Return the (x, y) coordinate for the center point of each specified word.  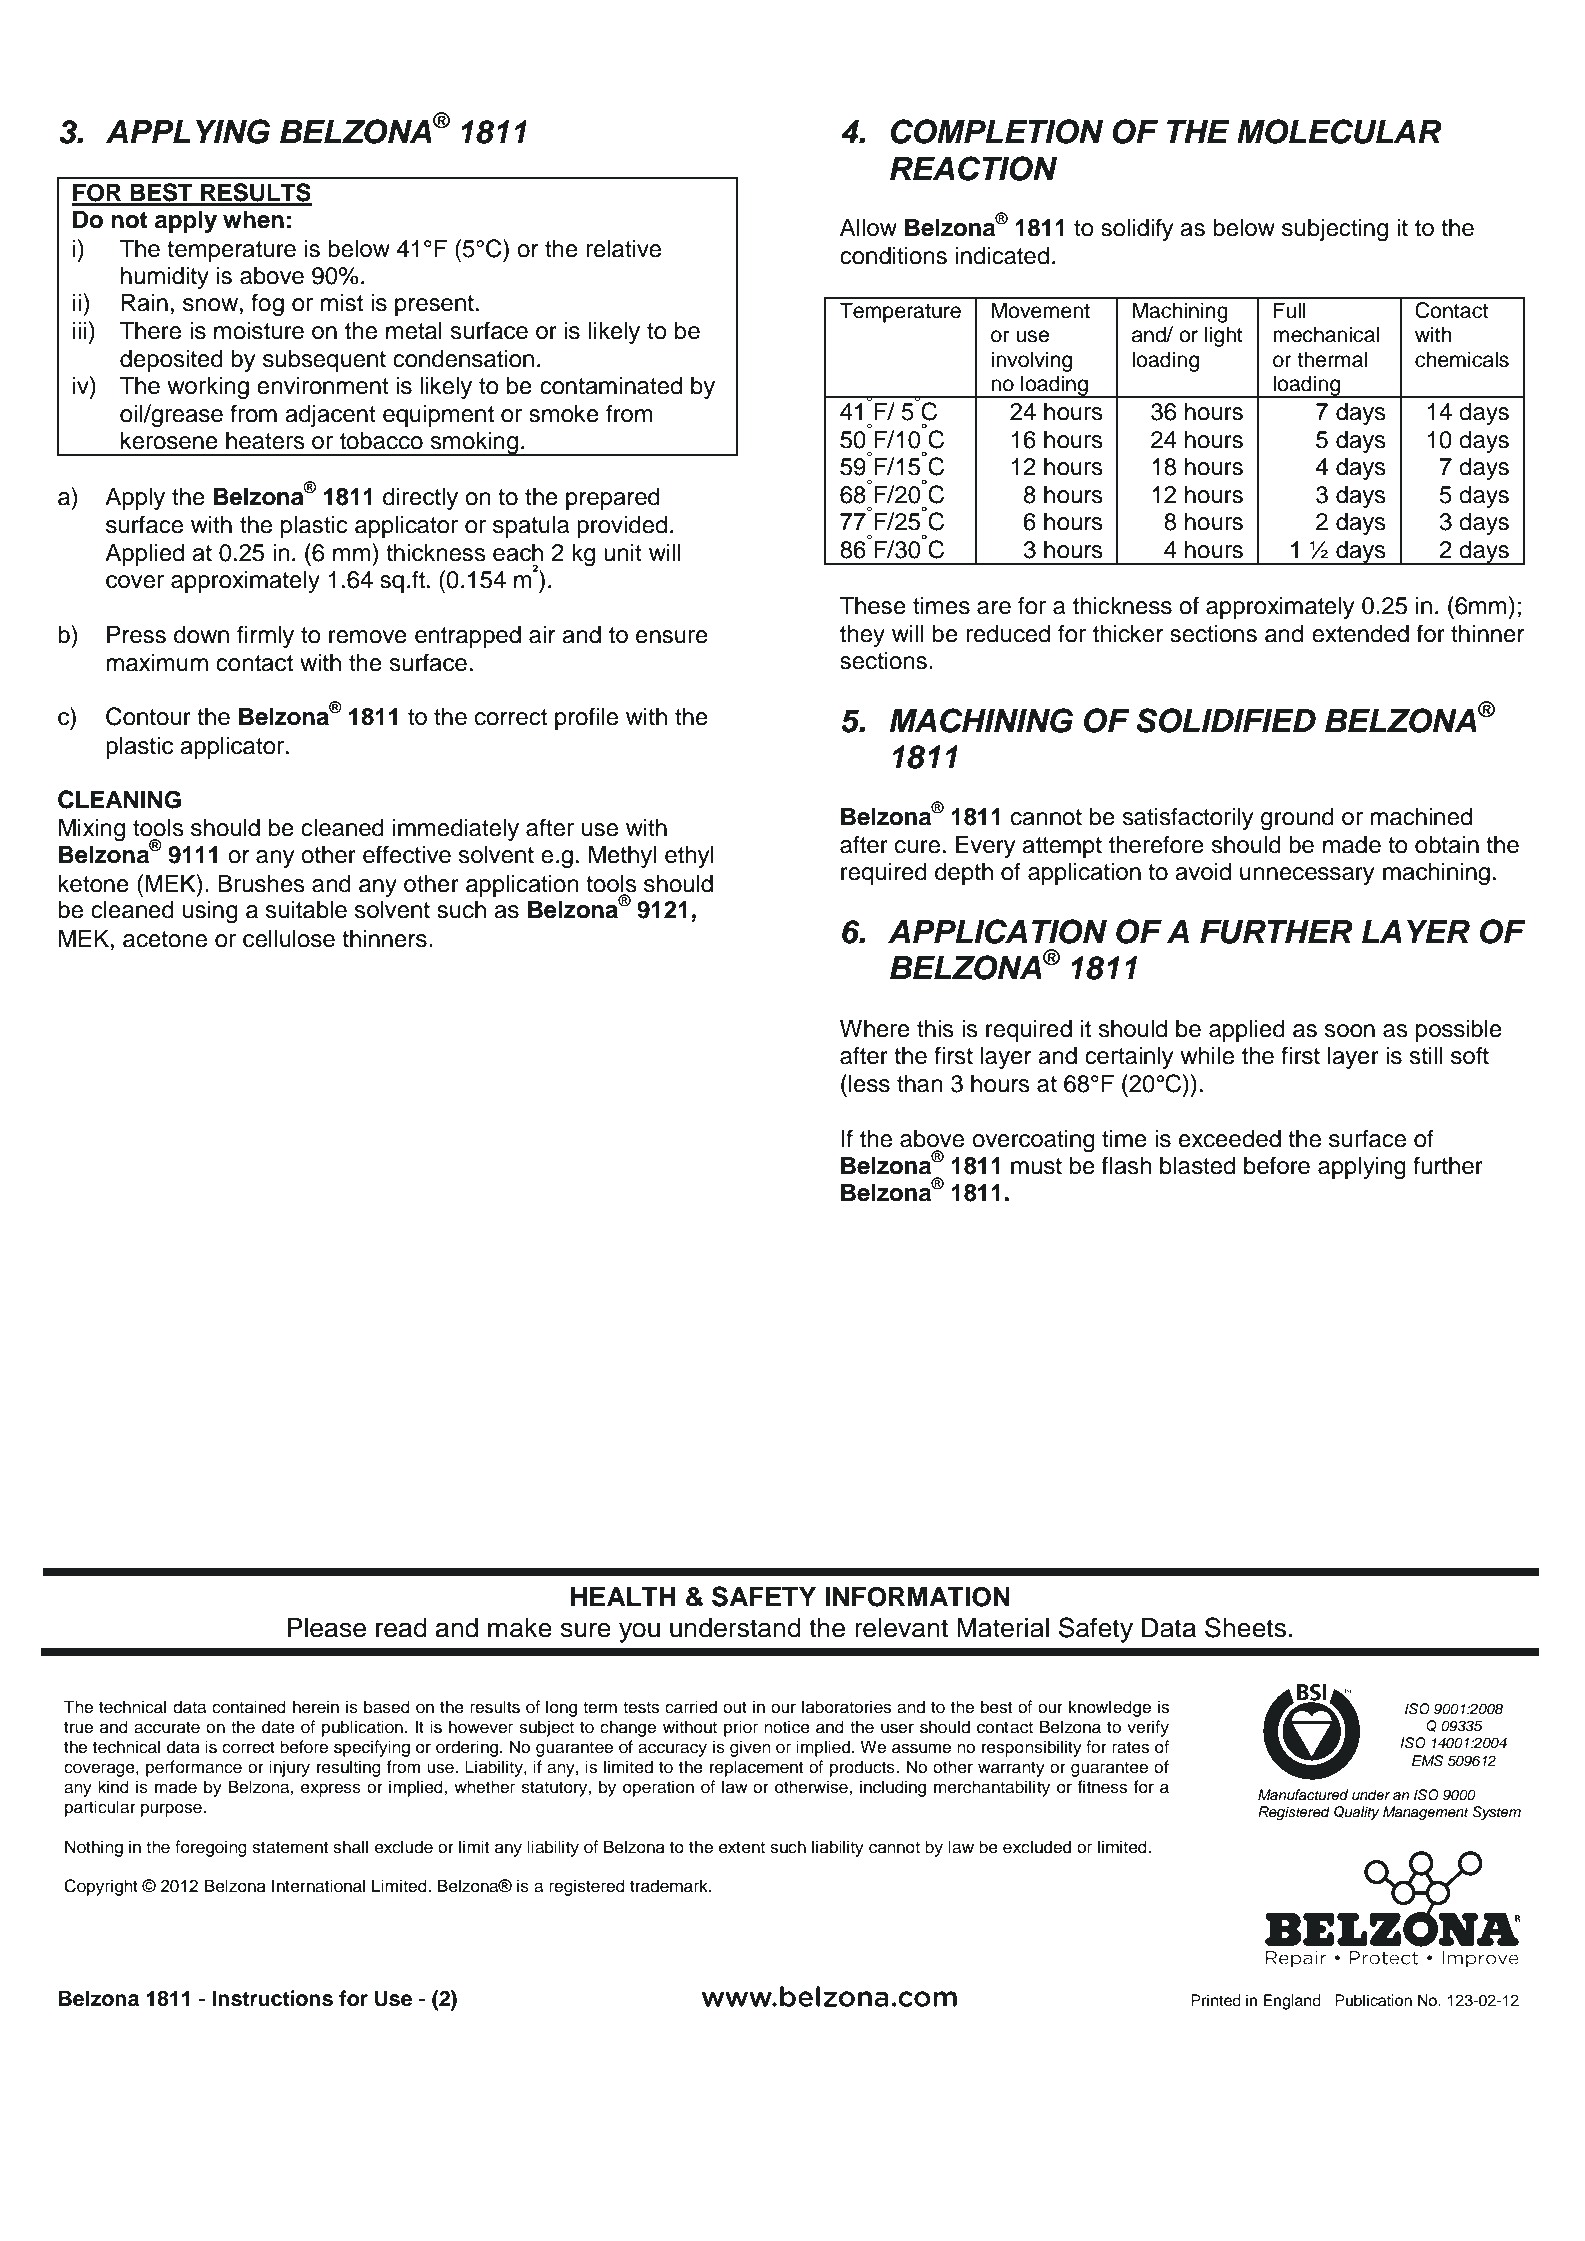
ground (1297, 819)
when (253, 219)
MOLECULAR (1339, 131)
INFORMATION (917, 1597)
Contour (148, 716)
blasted (1197, 1165)
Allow (868, 227)
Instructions (272, 1998)
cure (917, 847)
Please (327, 1628)
